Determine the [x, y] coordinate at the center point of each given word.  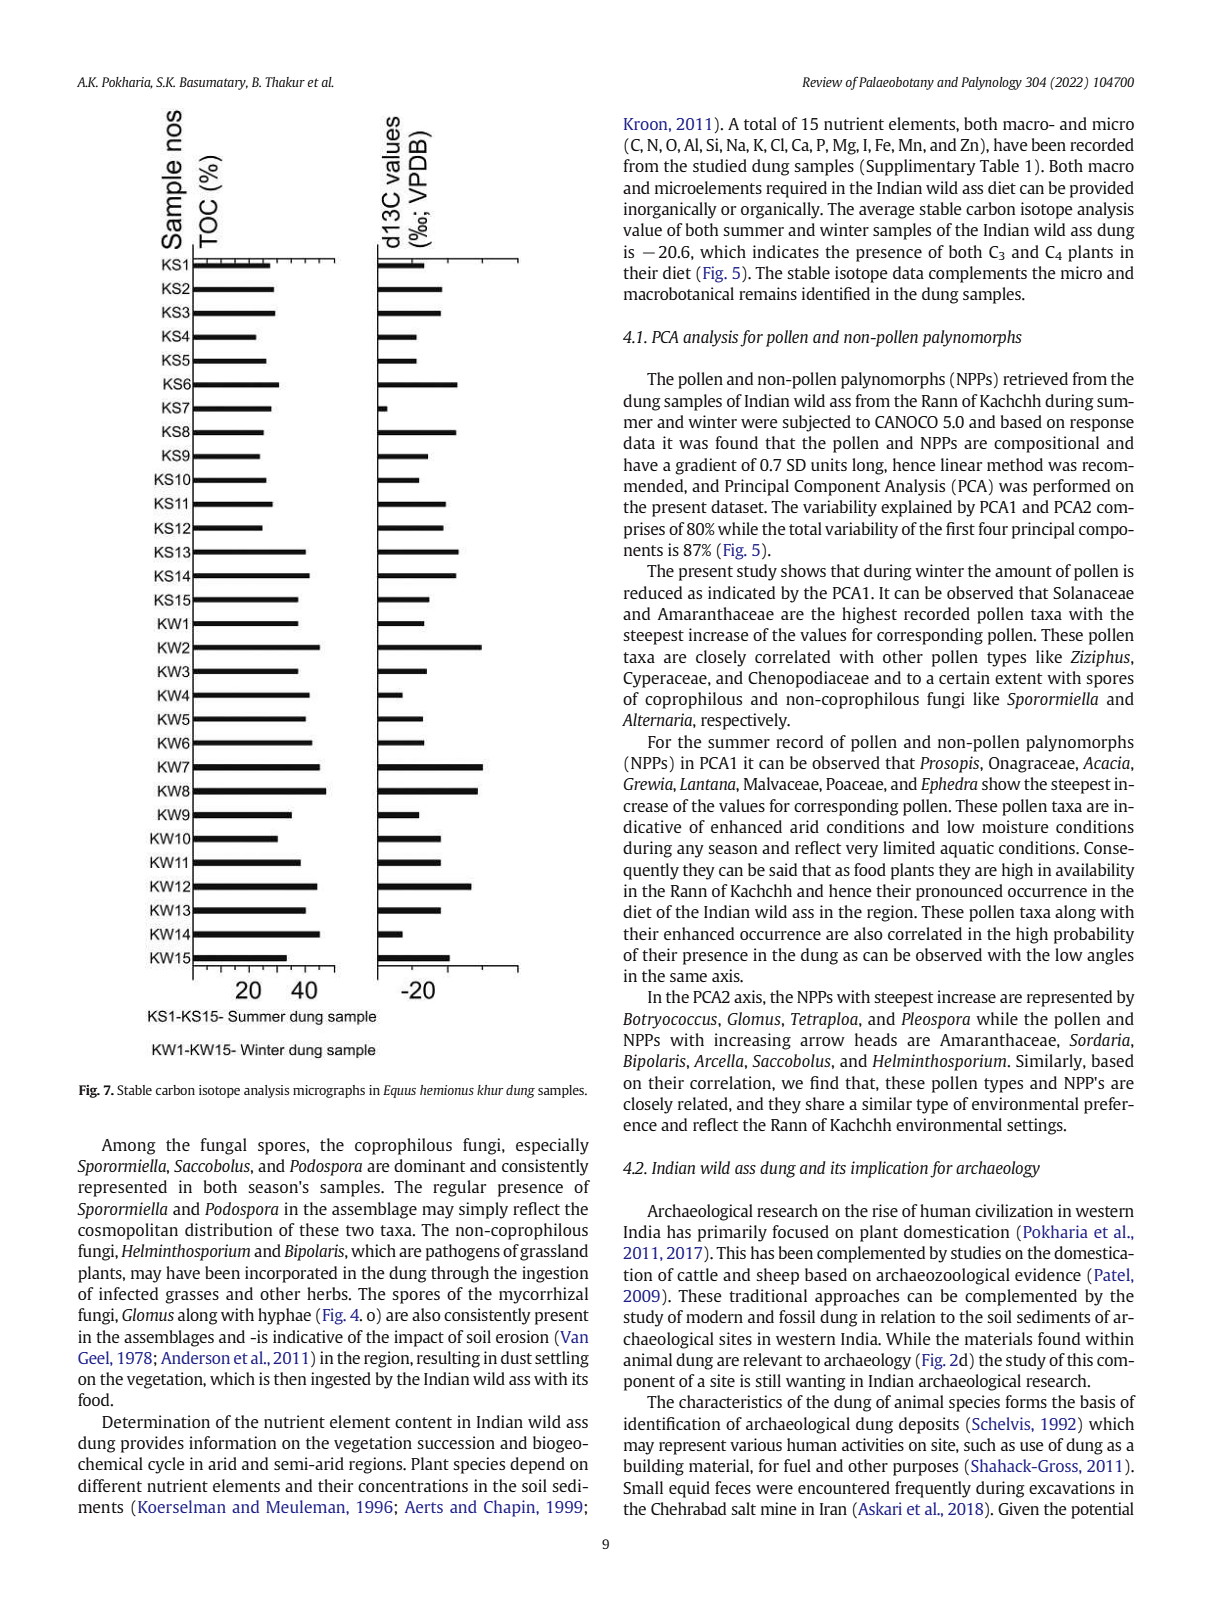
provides [152, 1444]
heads [876, 1039]
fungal [223, 1146]
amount [1023, 571]
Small [643, 1487]
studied [720, 165]
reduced [653, 592]
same [688, 977]
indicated [741, 592]
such [980, 1444]
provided [1102, 189]
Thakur [285, 82]
